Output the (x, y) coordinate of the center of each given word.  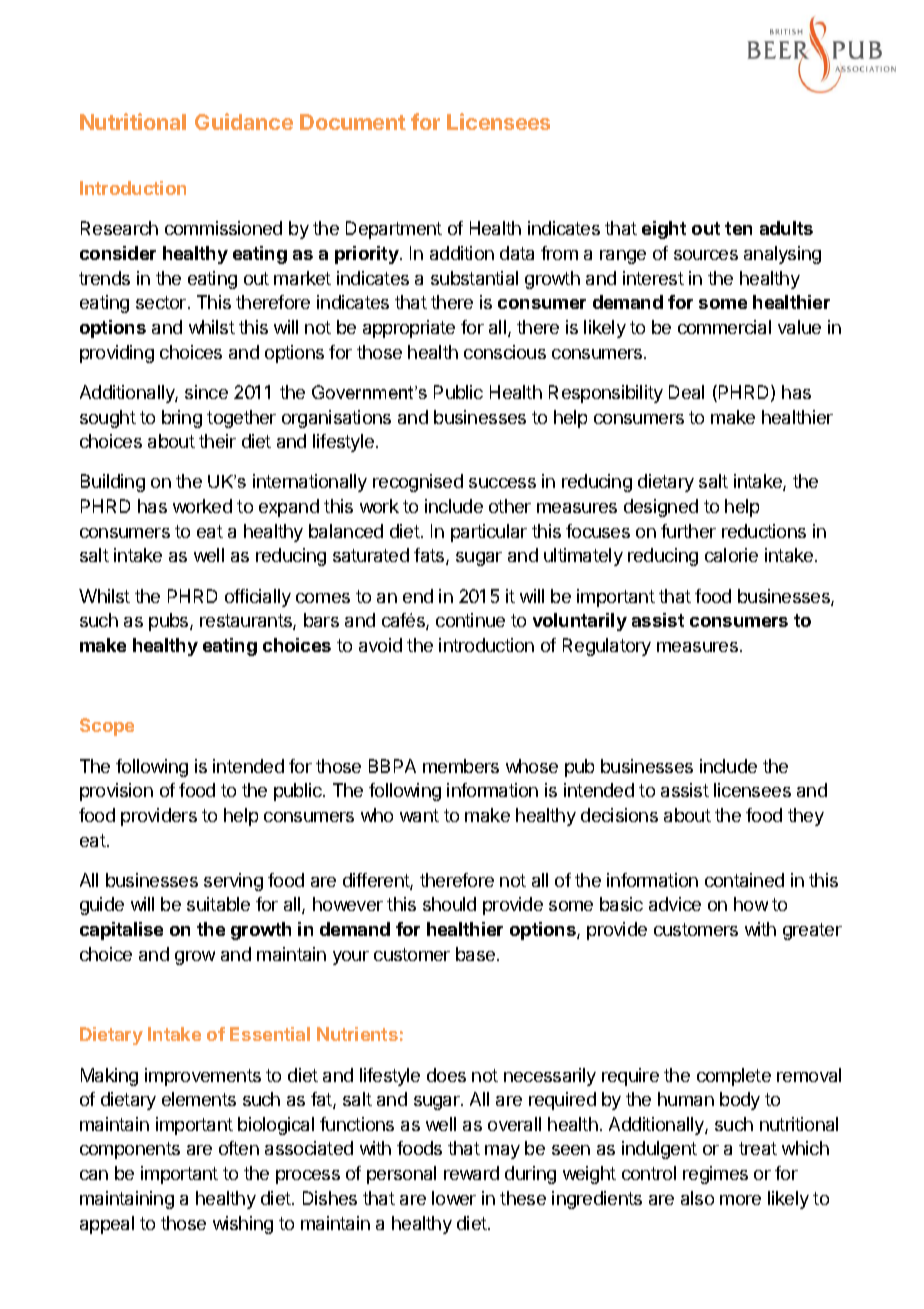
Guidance (244, 121)
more (740, 1200)
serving (233, 882)
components (130, 1150)
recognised (418, 483)
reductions (764, 531)
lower (454, 1198)
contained (744, 880)
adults (786, 228)
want (419, 815)
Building (113, 483)
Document (353, 122)
